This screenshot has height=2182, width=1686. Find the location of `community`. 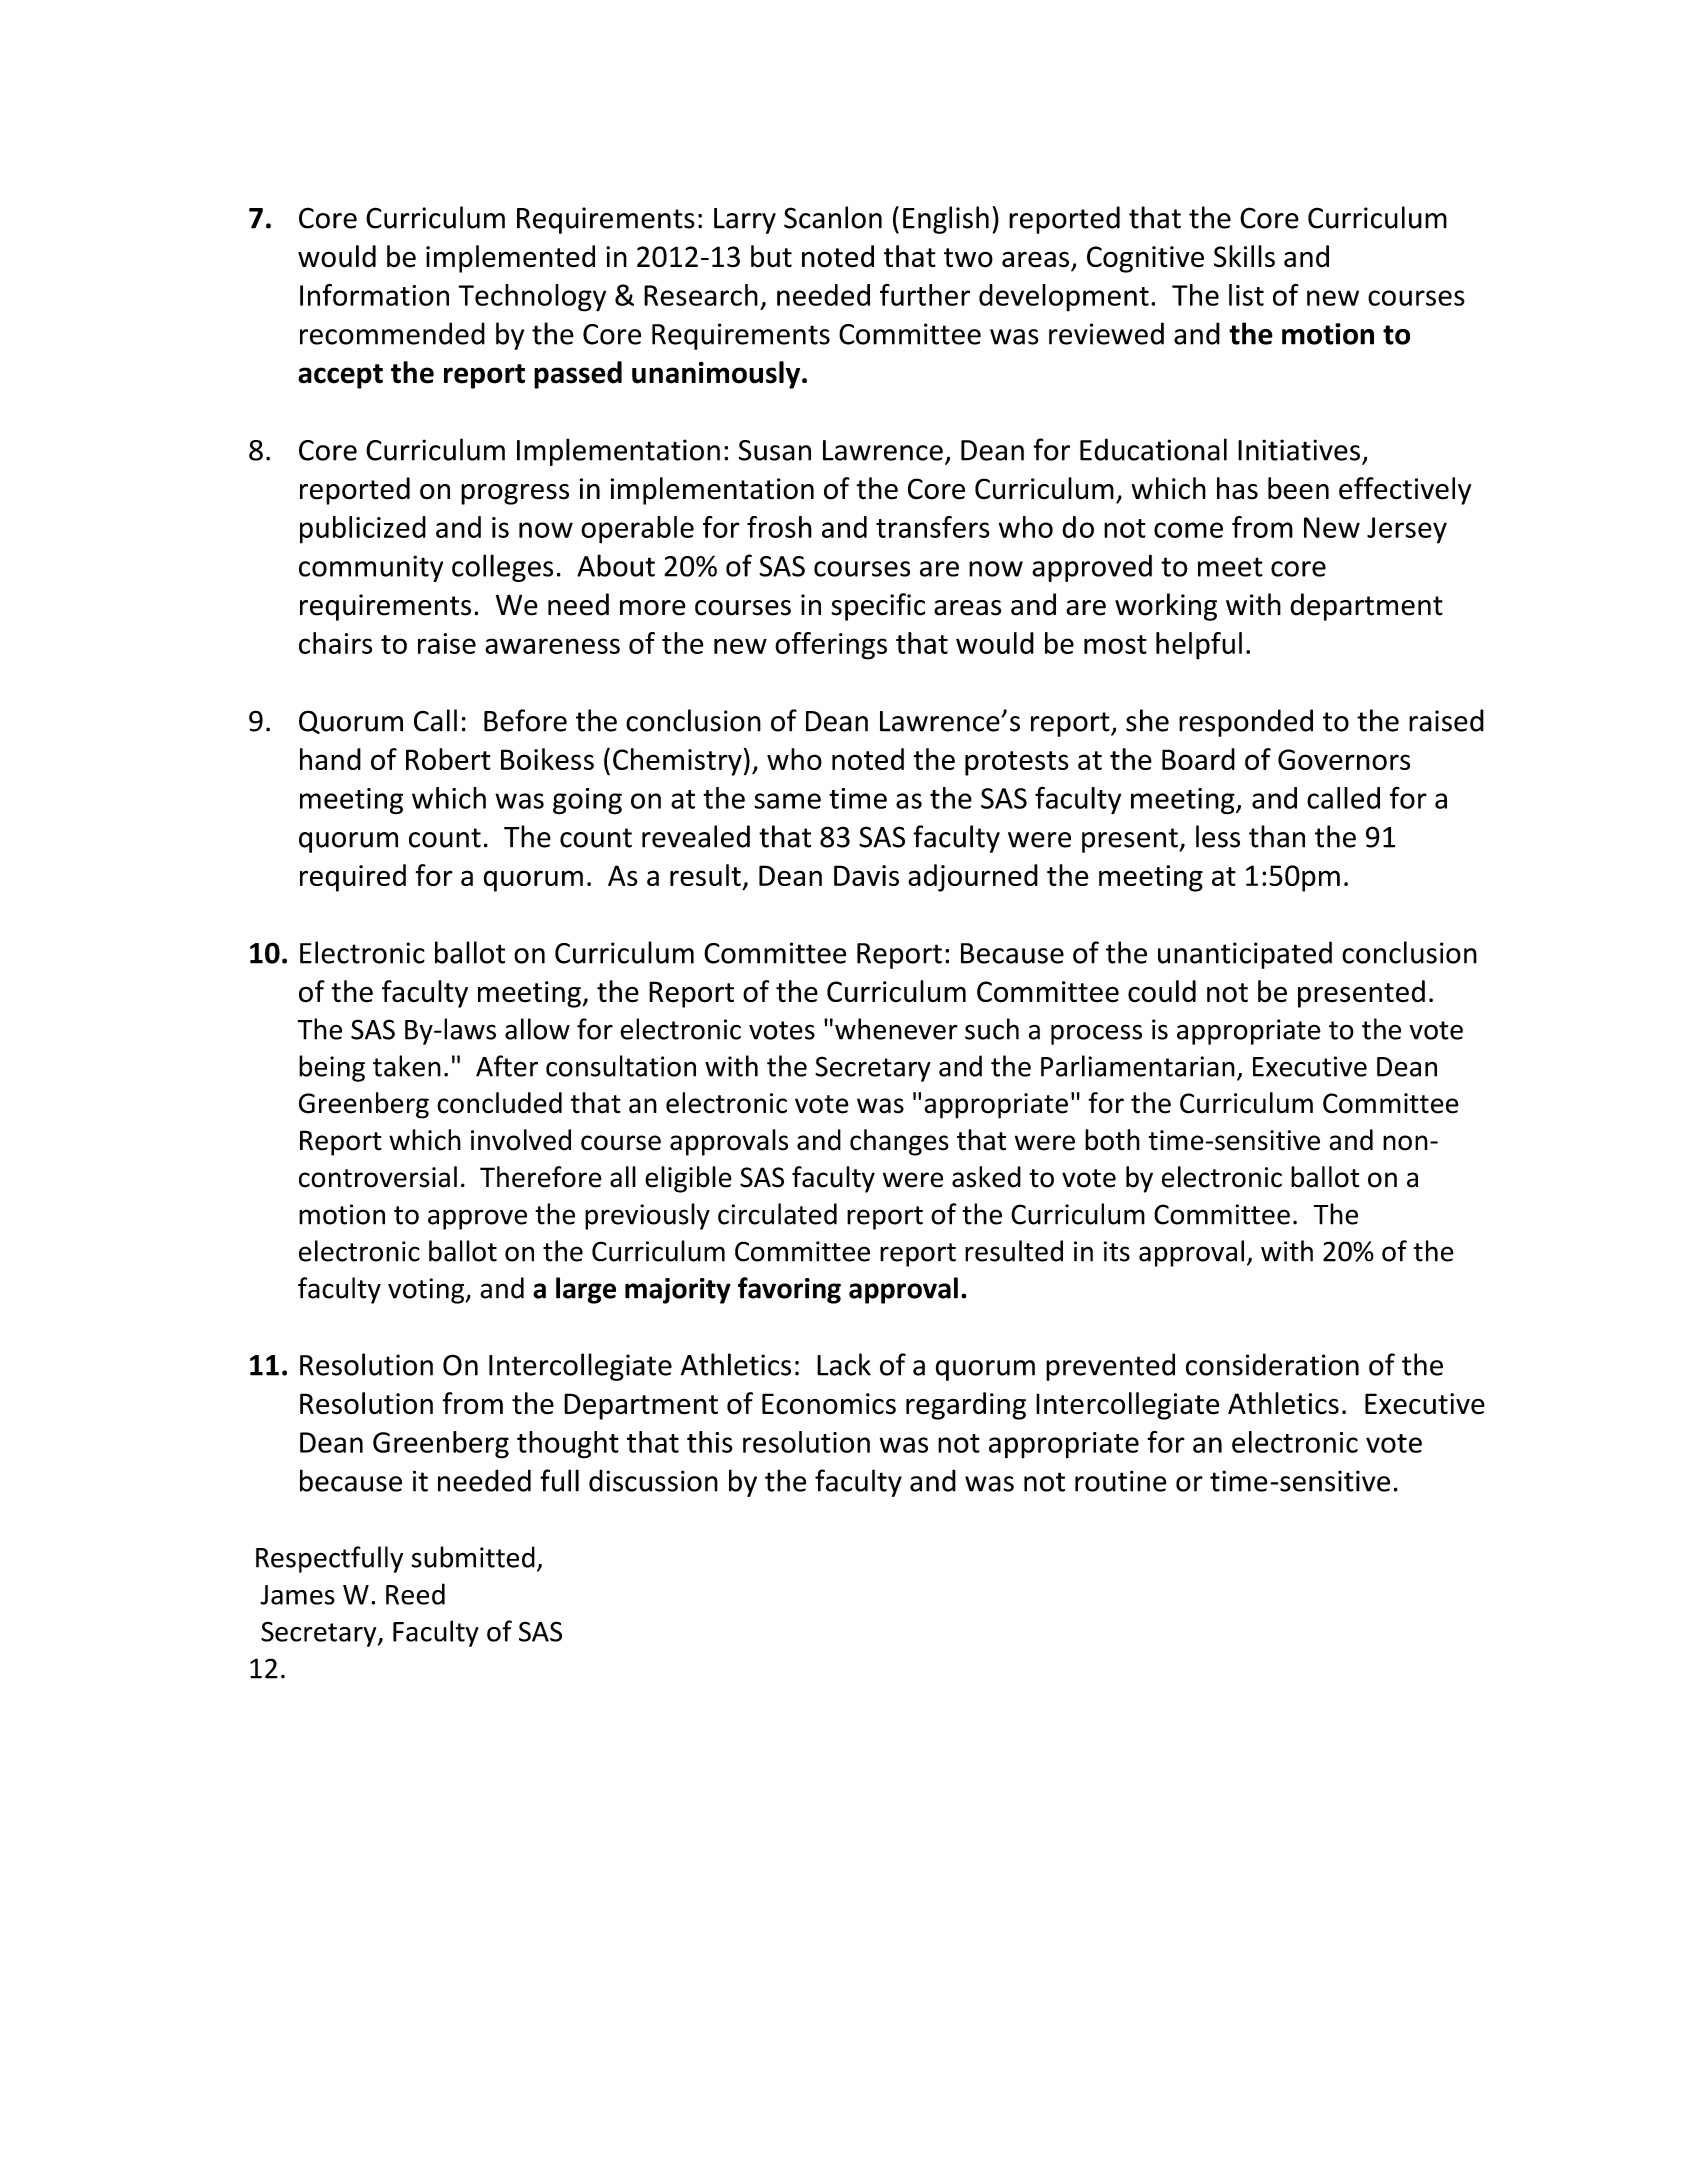

community is located at coordinates (371, 568).
